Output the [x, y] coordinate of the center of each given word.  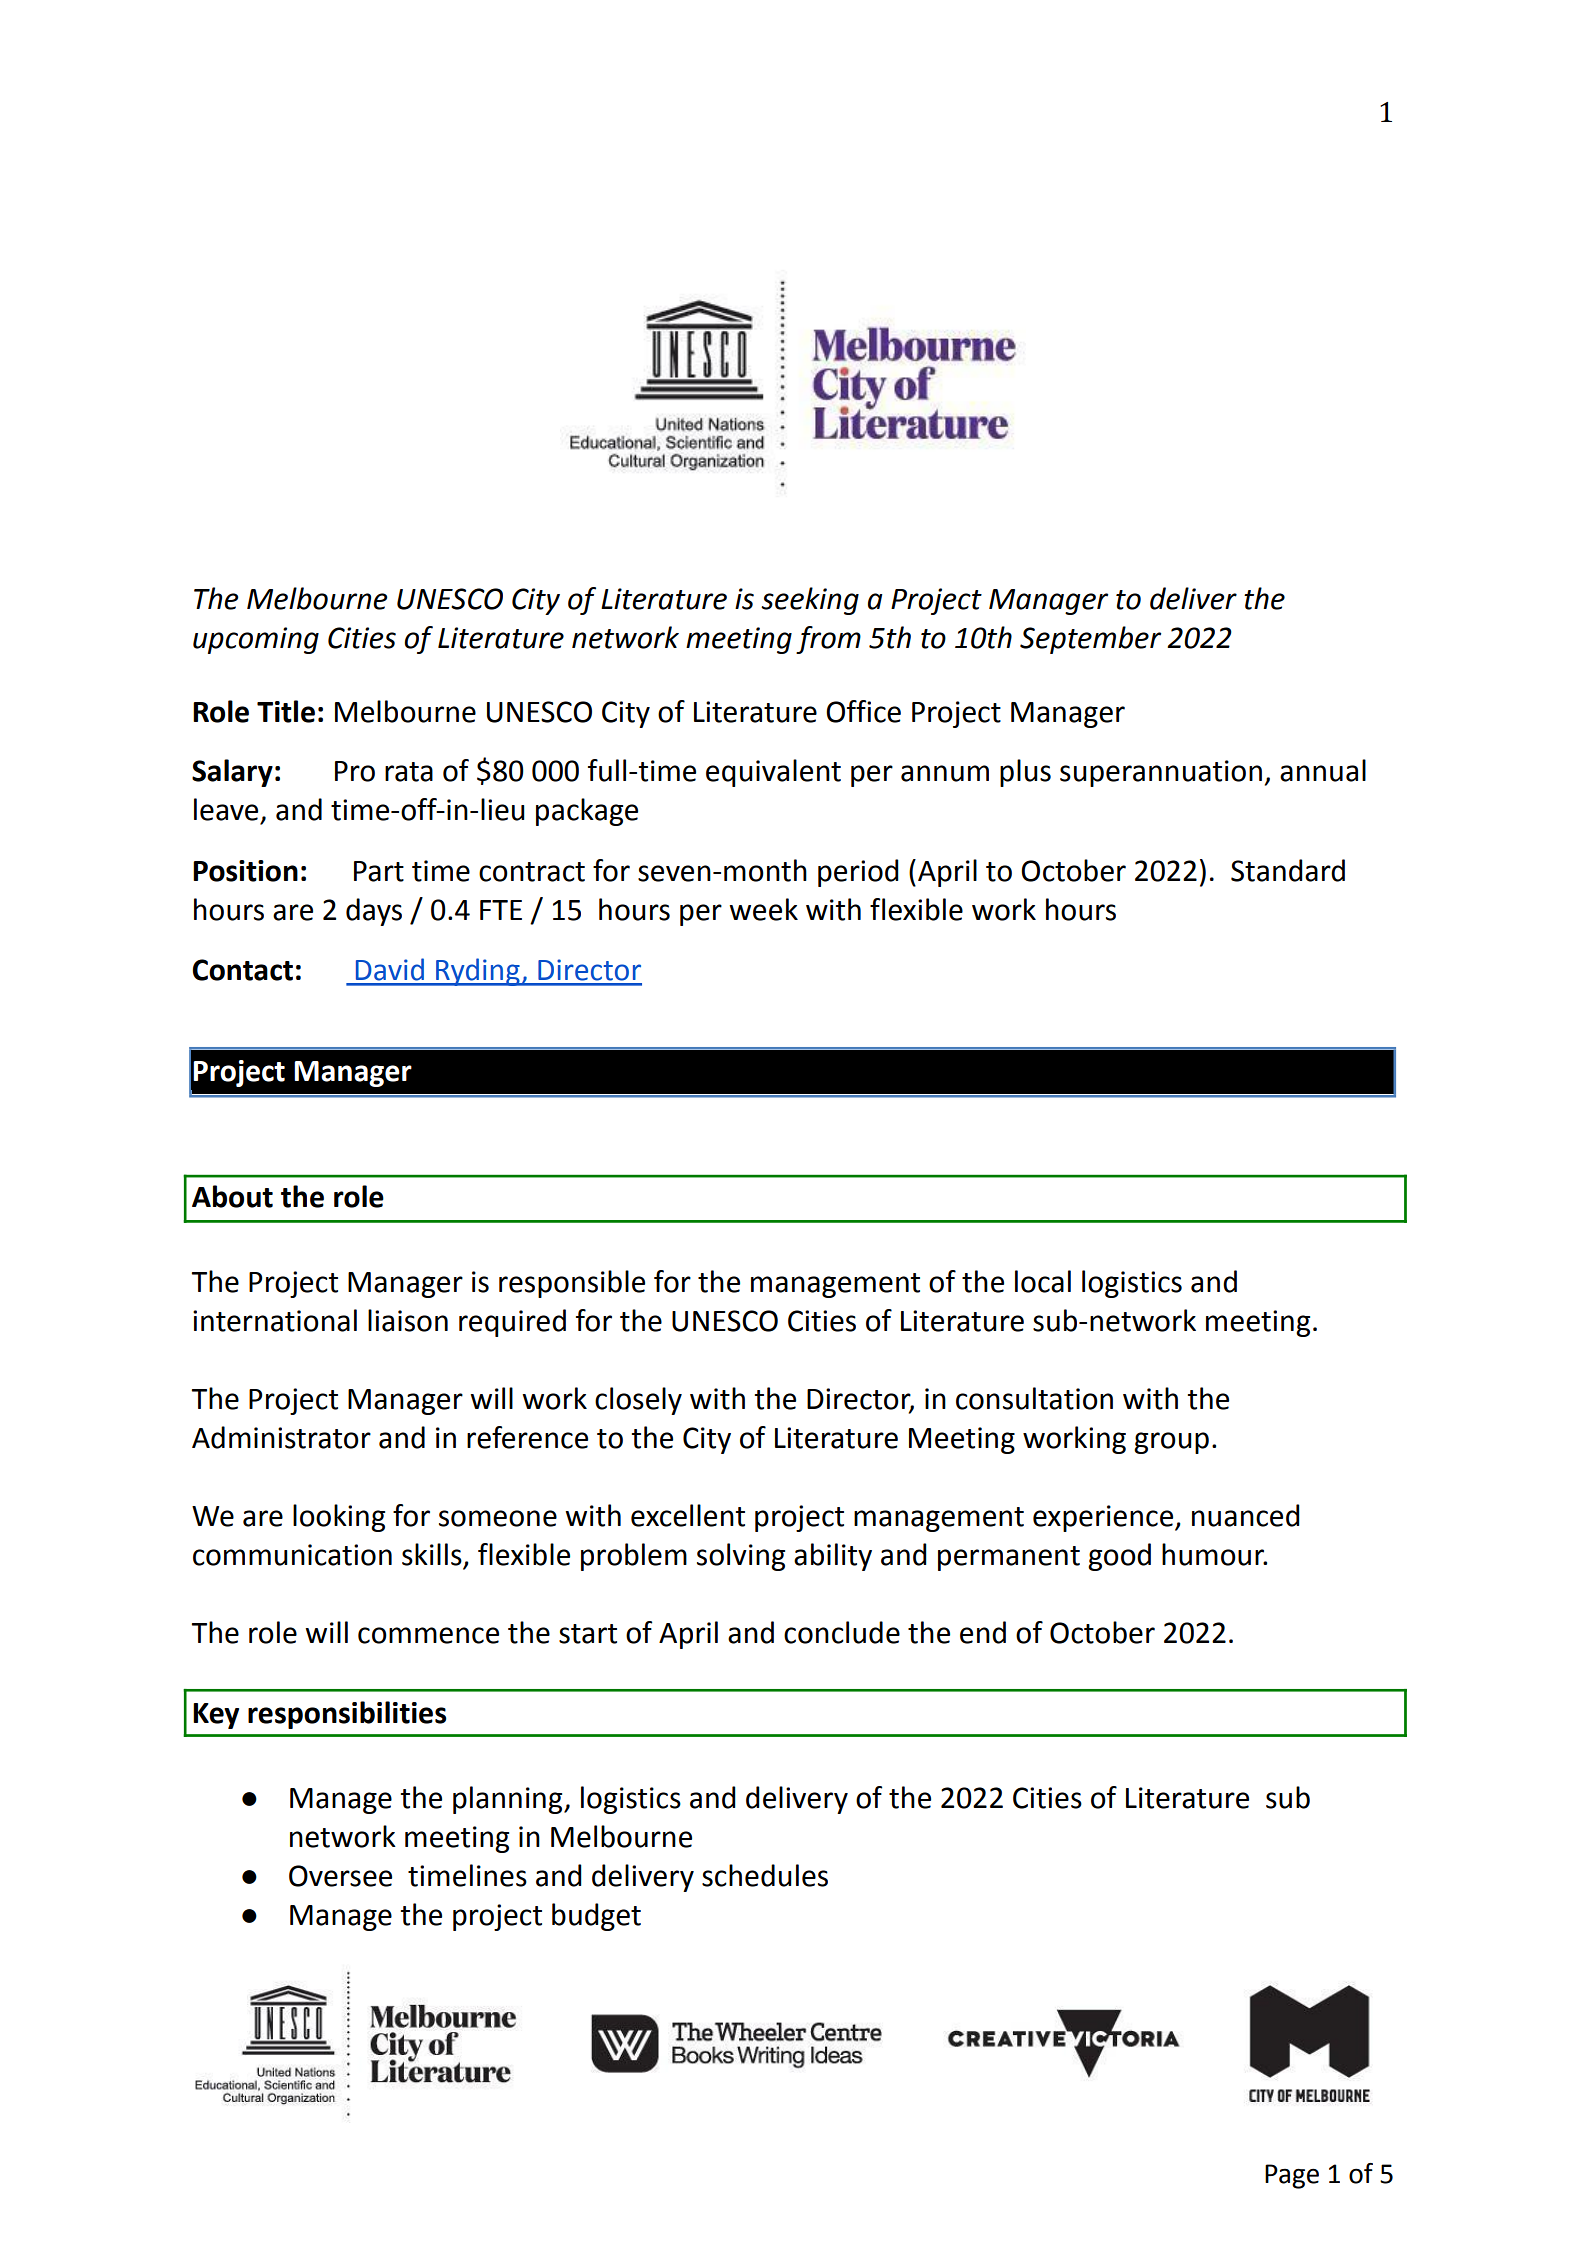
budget [596, 1917]
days [374, 912]
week [763, 909]
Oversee [340, 1876]
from [828, 640]
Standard [1288, 870]
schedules [765, 1875]
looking [339, 1518]
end [983, 1632]
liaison [408, 1320]
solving [741, 1557]
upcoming [256, 640]
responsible [572, 1284]
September [1090, 640]
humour [1214, 1554]
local [1043, 1281]
